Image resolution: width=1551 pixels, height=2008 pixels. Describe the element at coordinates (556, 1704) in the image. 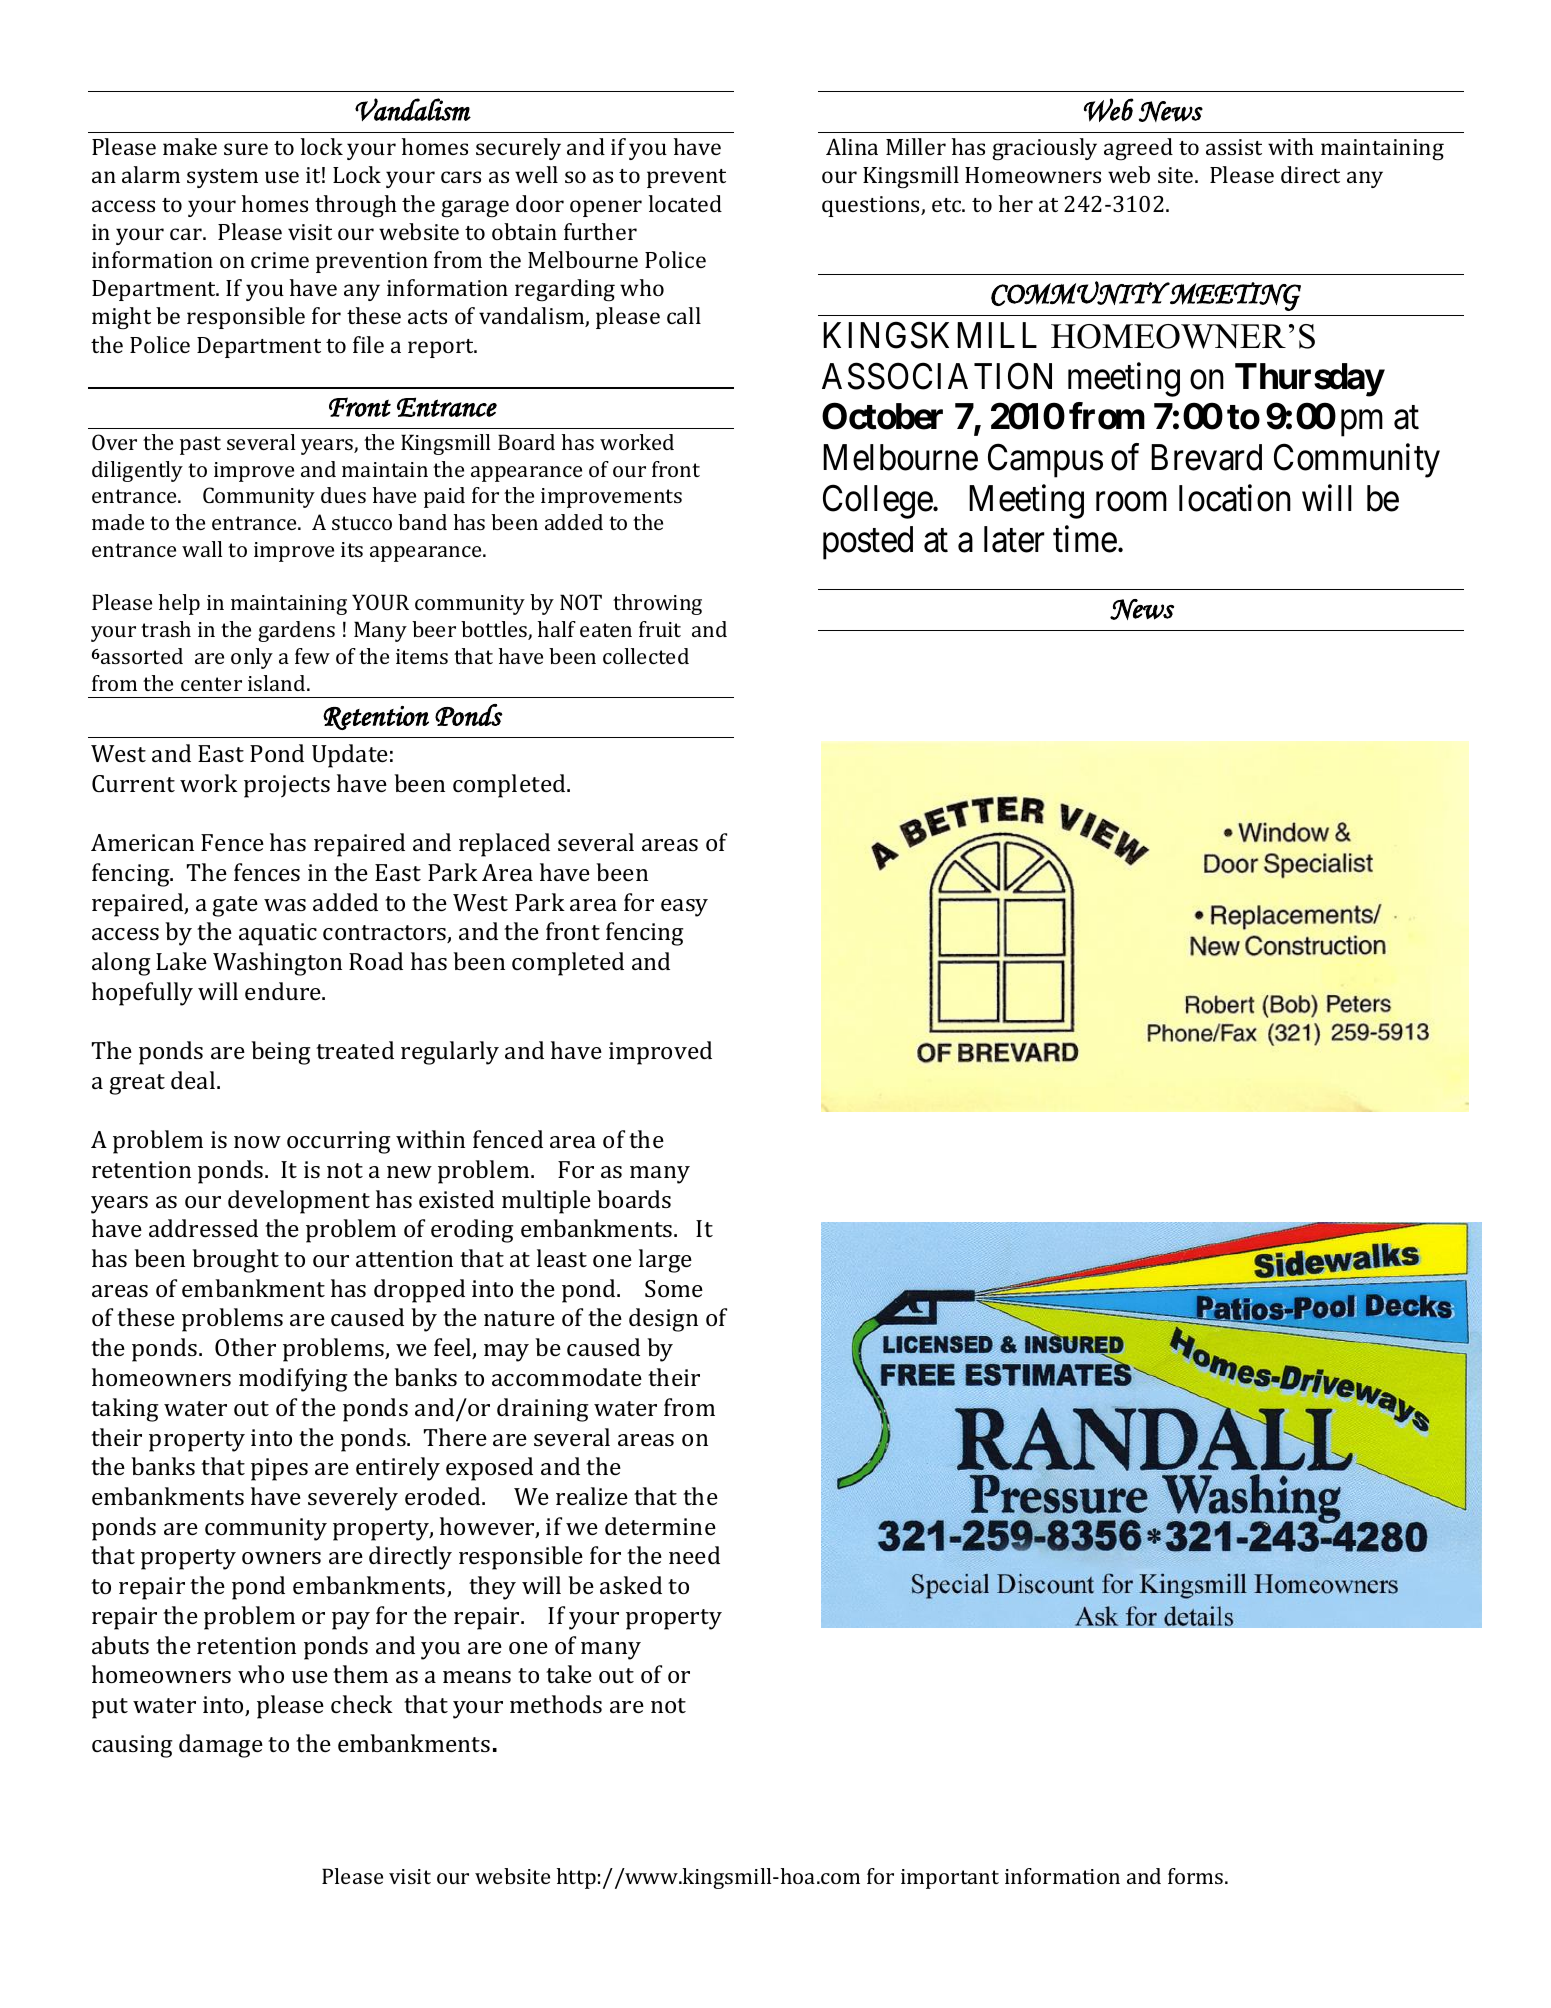

I see `methods` at that location.
